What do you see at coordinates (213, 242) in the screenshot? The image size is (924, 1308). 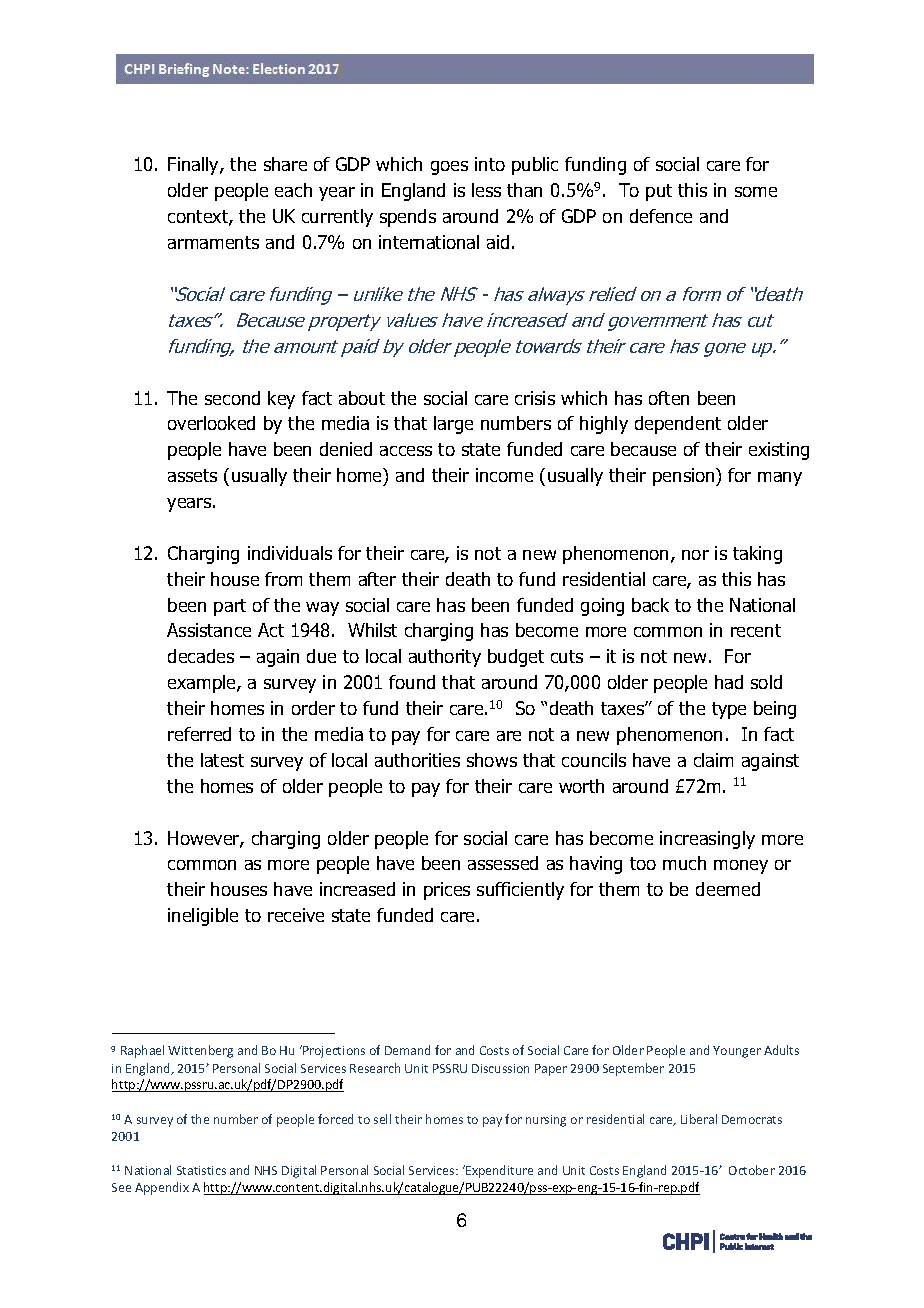 I see `armaments` at bounding box center [213, 242].
